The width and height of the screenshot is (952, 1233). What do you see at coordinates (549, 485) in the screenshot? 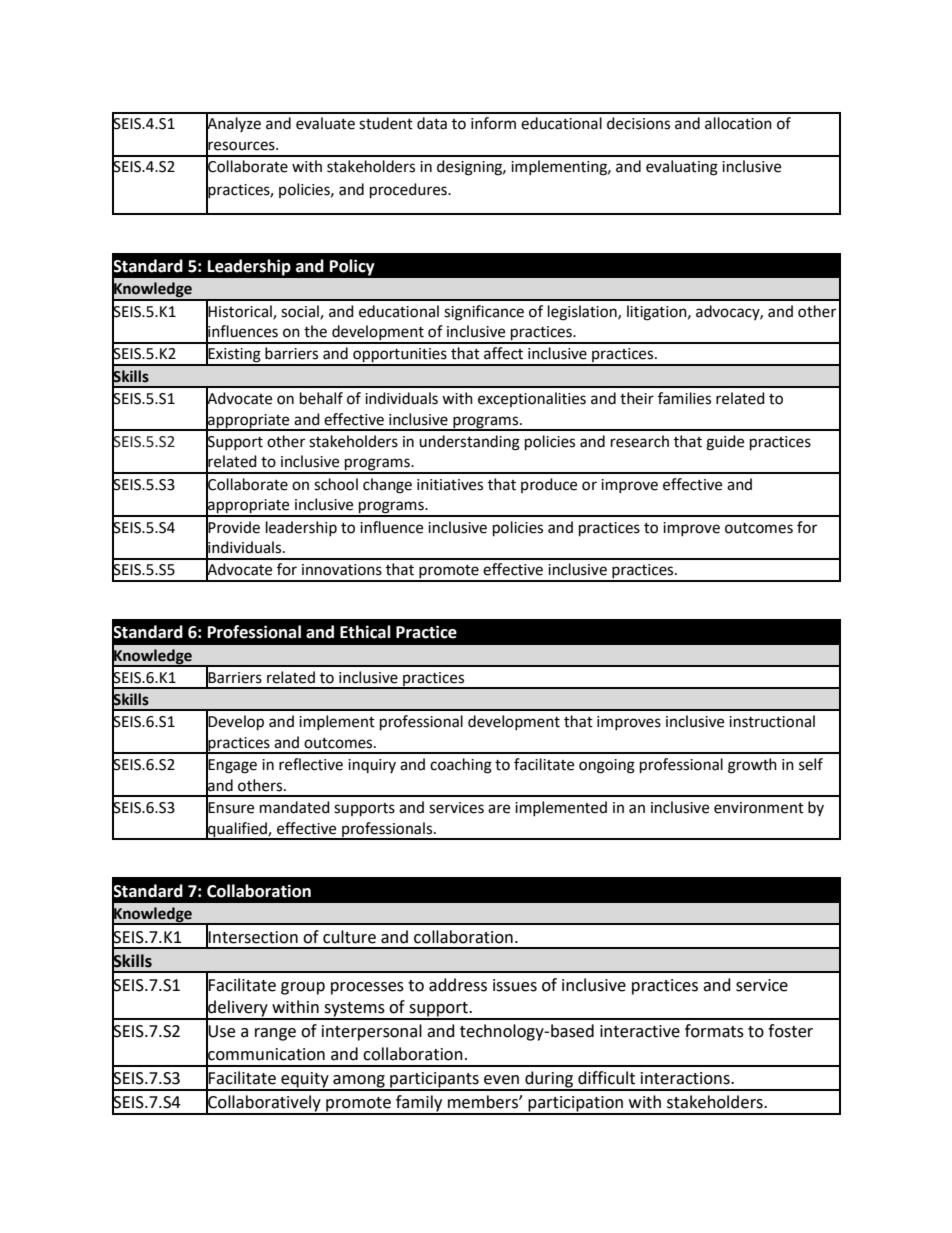
I see `produce` at bounding box center [549, 485].
